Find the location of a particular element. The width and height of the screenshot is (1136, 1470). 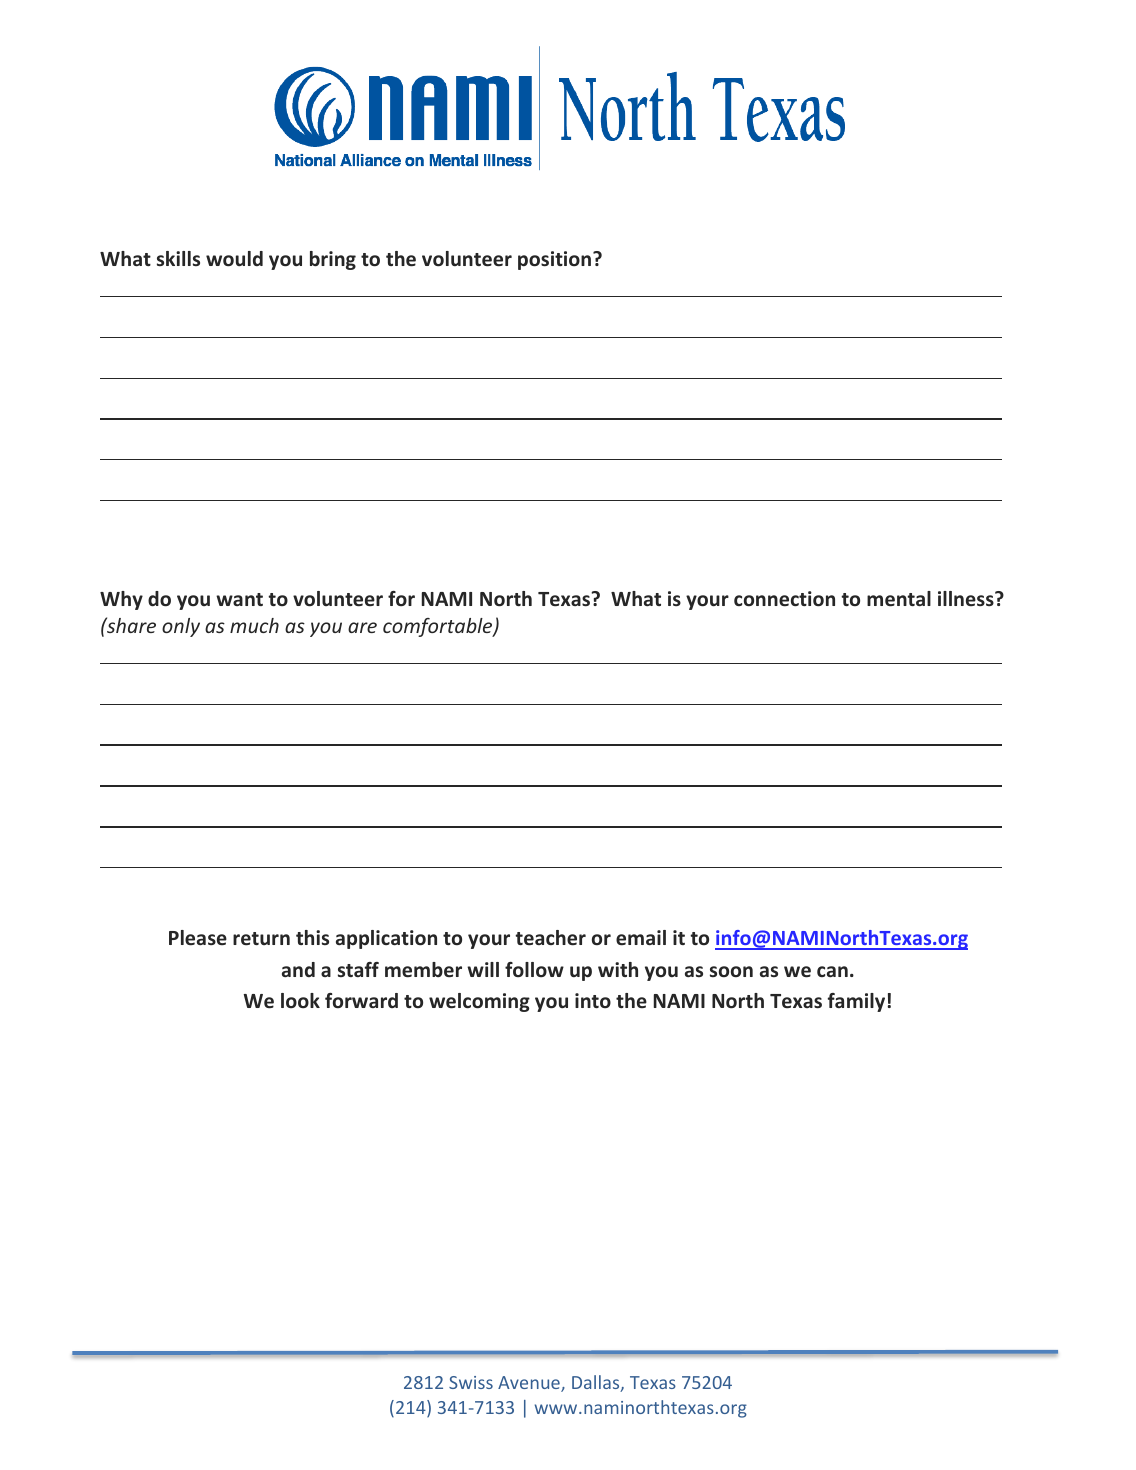

connection is located at coordinates (784, 599).
